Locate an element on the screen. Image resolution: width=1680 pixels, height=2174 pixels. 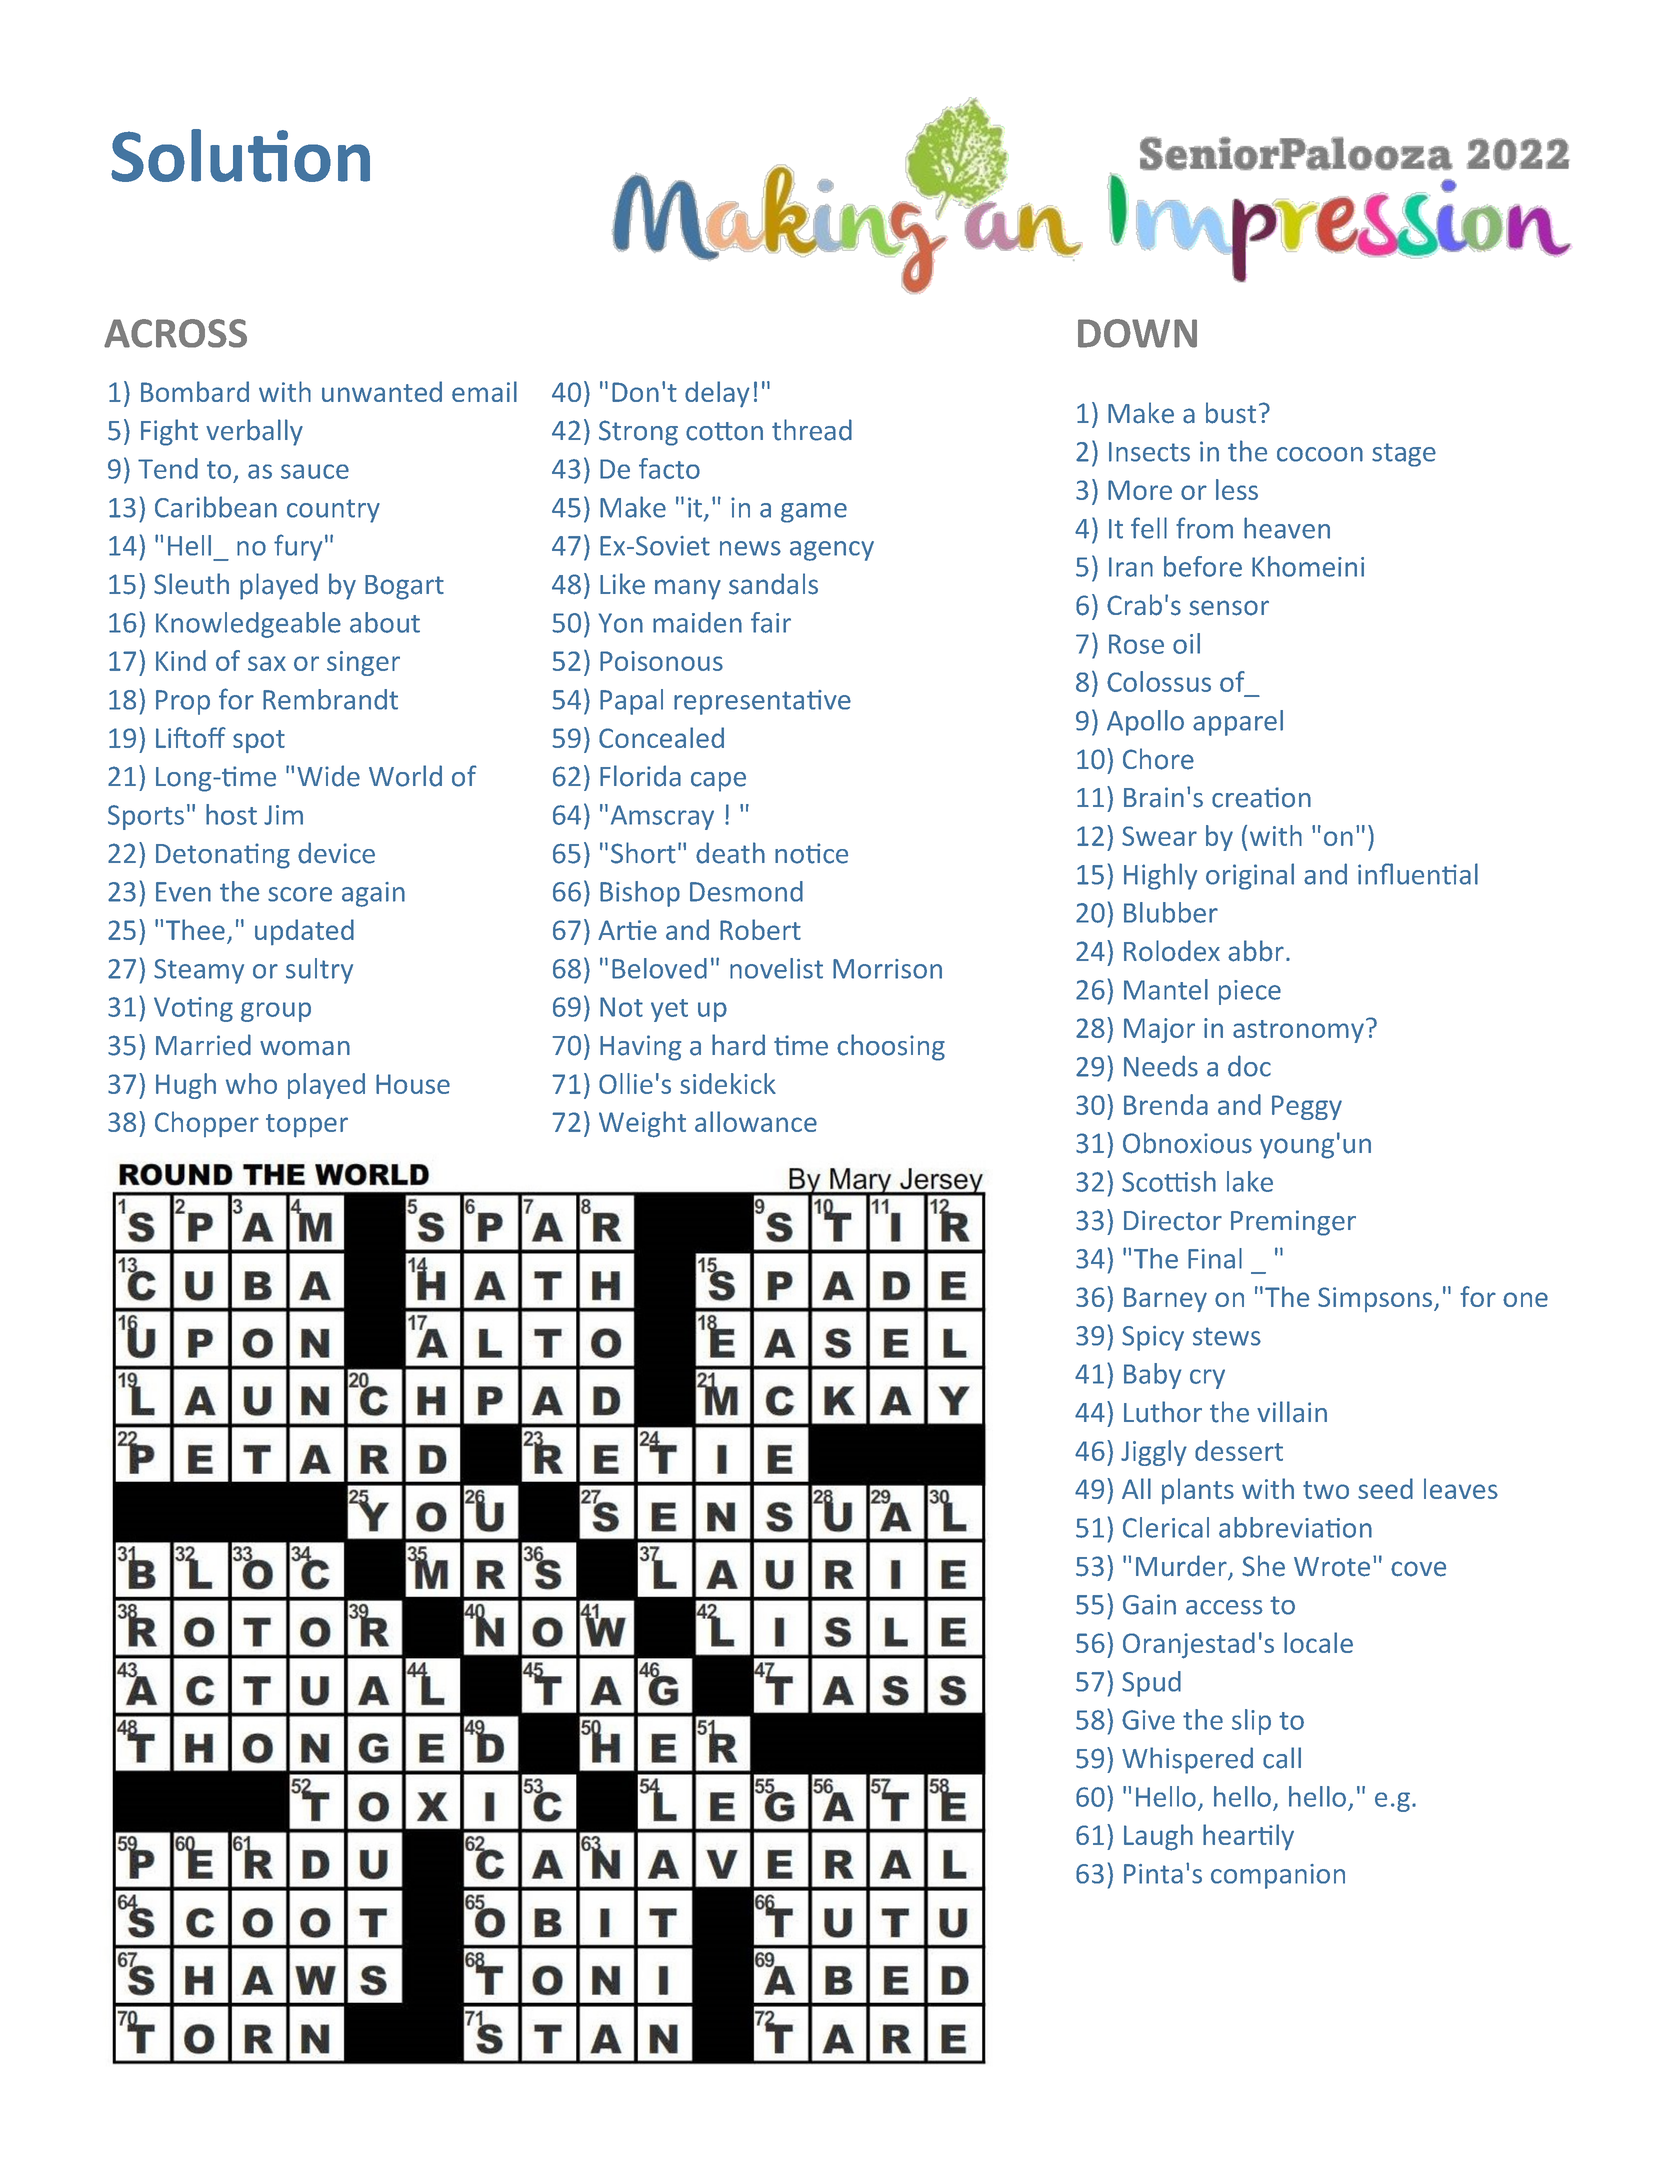
Solution is located at coordinates (240, 155).
